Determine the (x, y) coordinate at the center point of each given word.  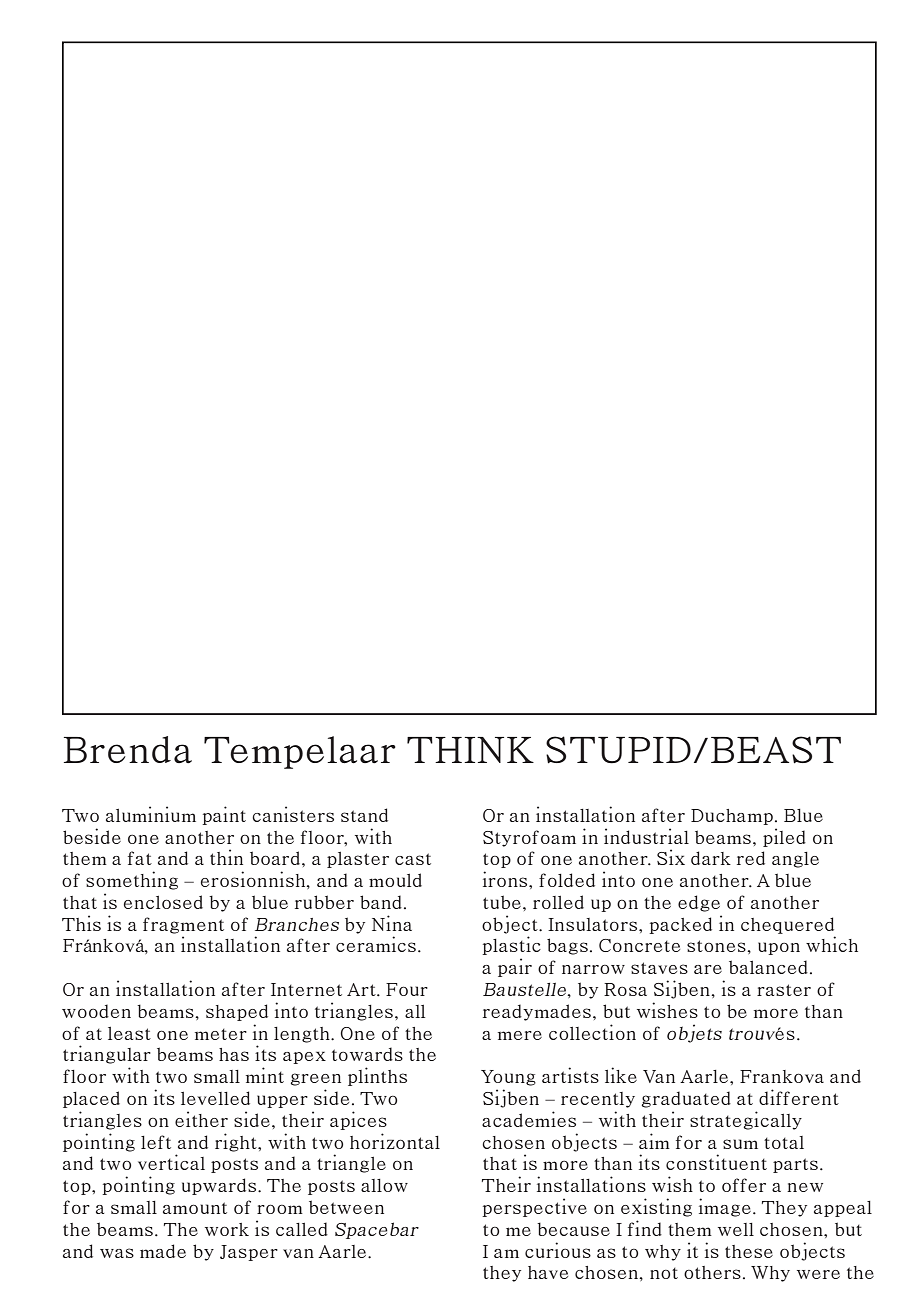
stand (364, 815)
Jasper (249, 1253)
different (799, 1097)
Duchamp (732, 817)
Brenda (128, 750)
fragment (183, 925)
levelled (215, 1098)
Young (508, 1078)
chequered (787, 925)
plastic (511, 945)
